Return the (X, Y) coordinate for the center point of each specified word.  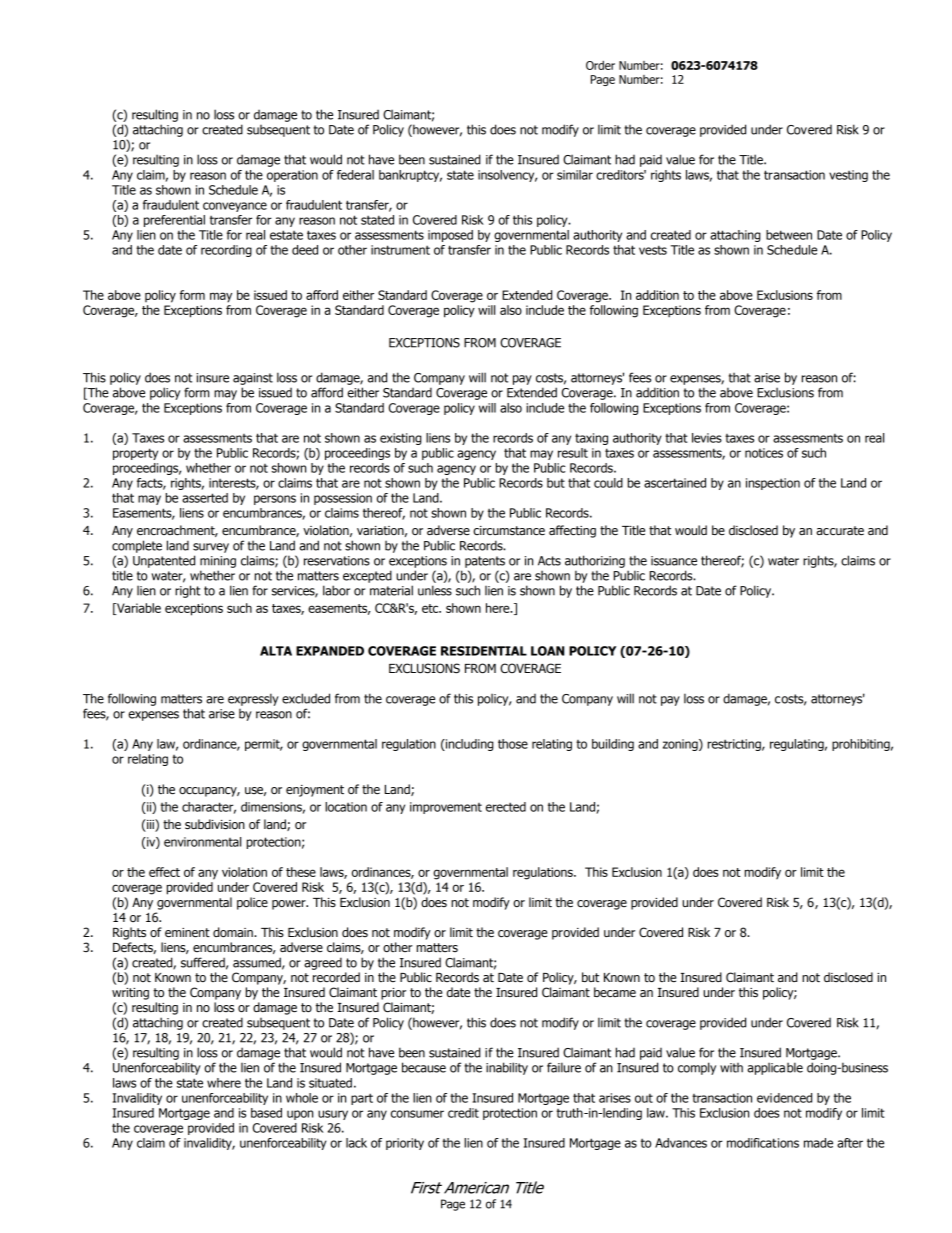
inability (507, 1068)
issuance (674, 561)
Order (600, 65)
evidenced (784, 1098)
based (266, 1113)
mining (218, 562)
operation (292, 176)
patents (485, 562)
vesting (848, 176)
